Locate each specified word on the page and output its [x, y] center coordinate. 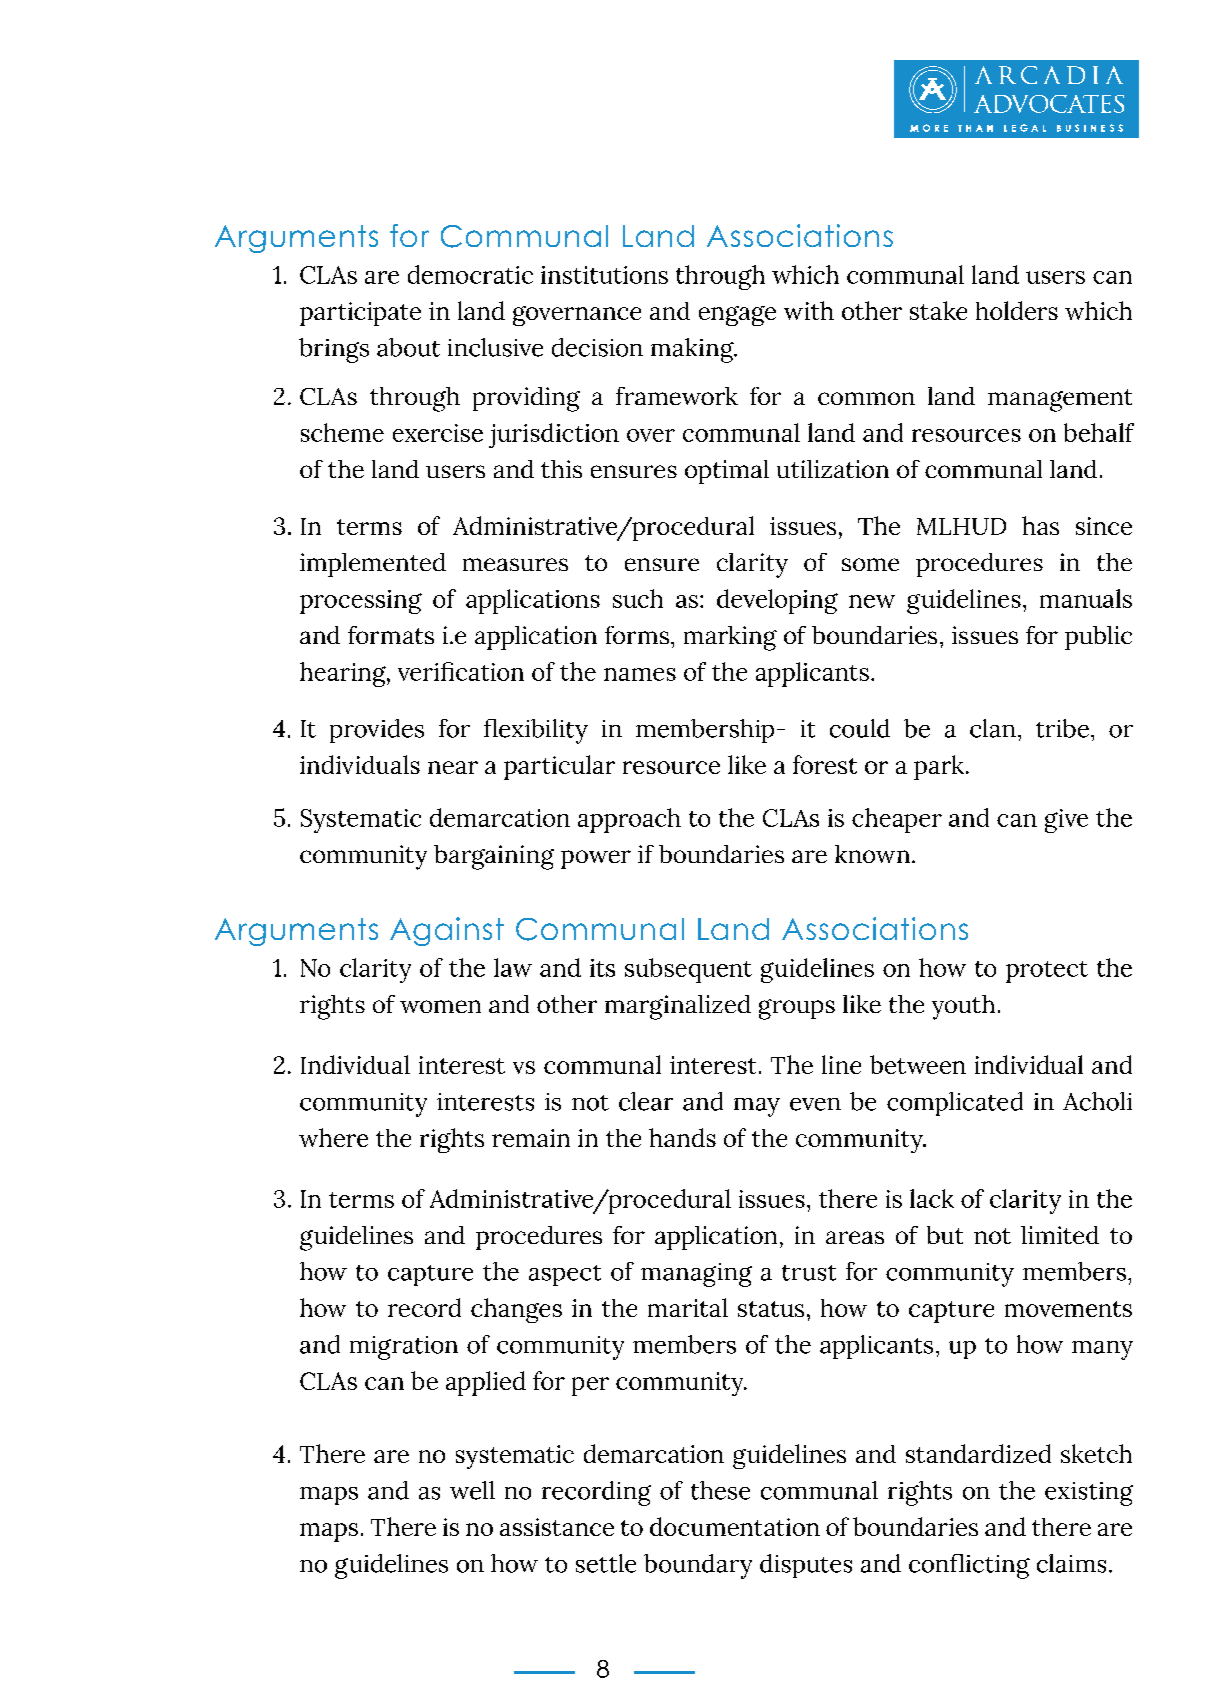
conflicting [969, 1566]
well [472, 1490]
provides [377, 731]
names [640, 674]
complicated [955, 1104]
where [333, 1137]
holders [1017, 310]
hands [682, 1137]
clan [993, 728]
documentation [735, 1526]
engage [737, 316]
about [408, 347]
